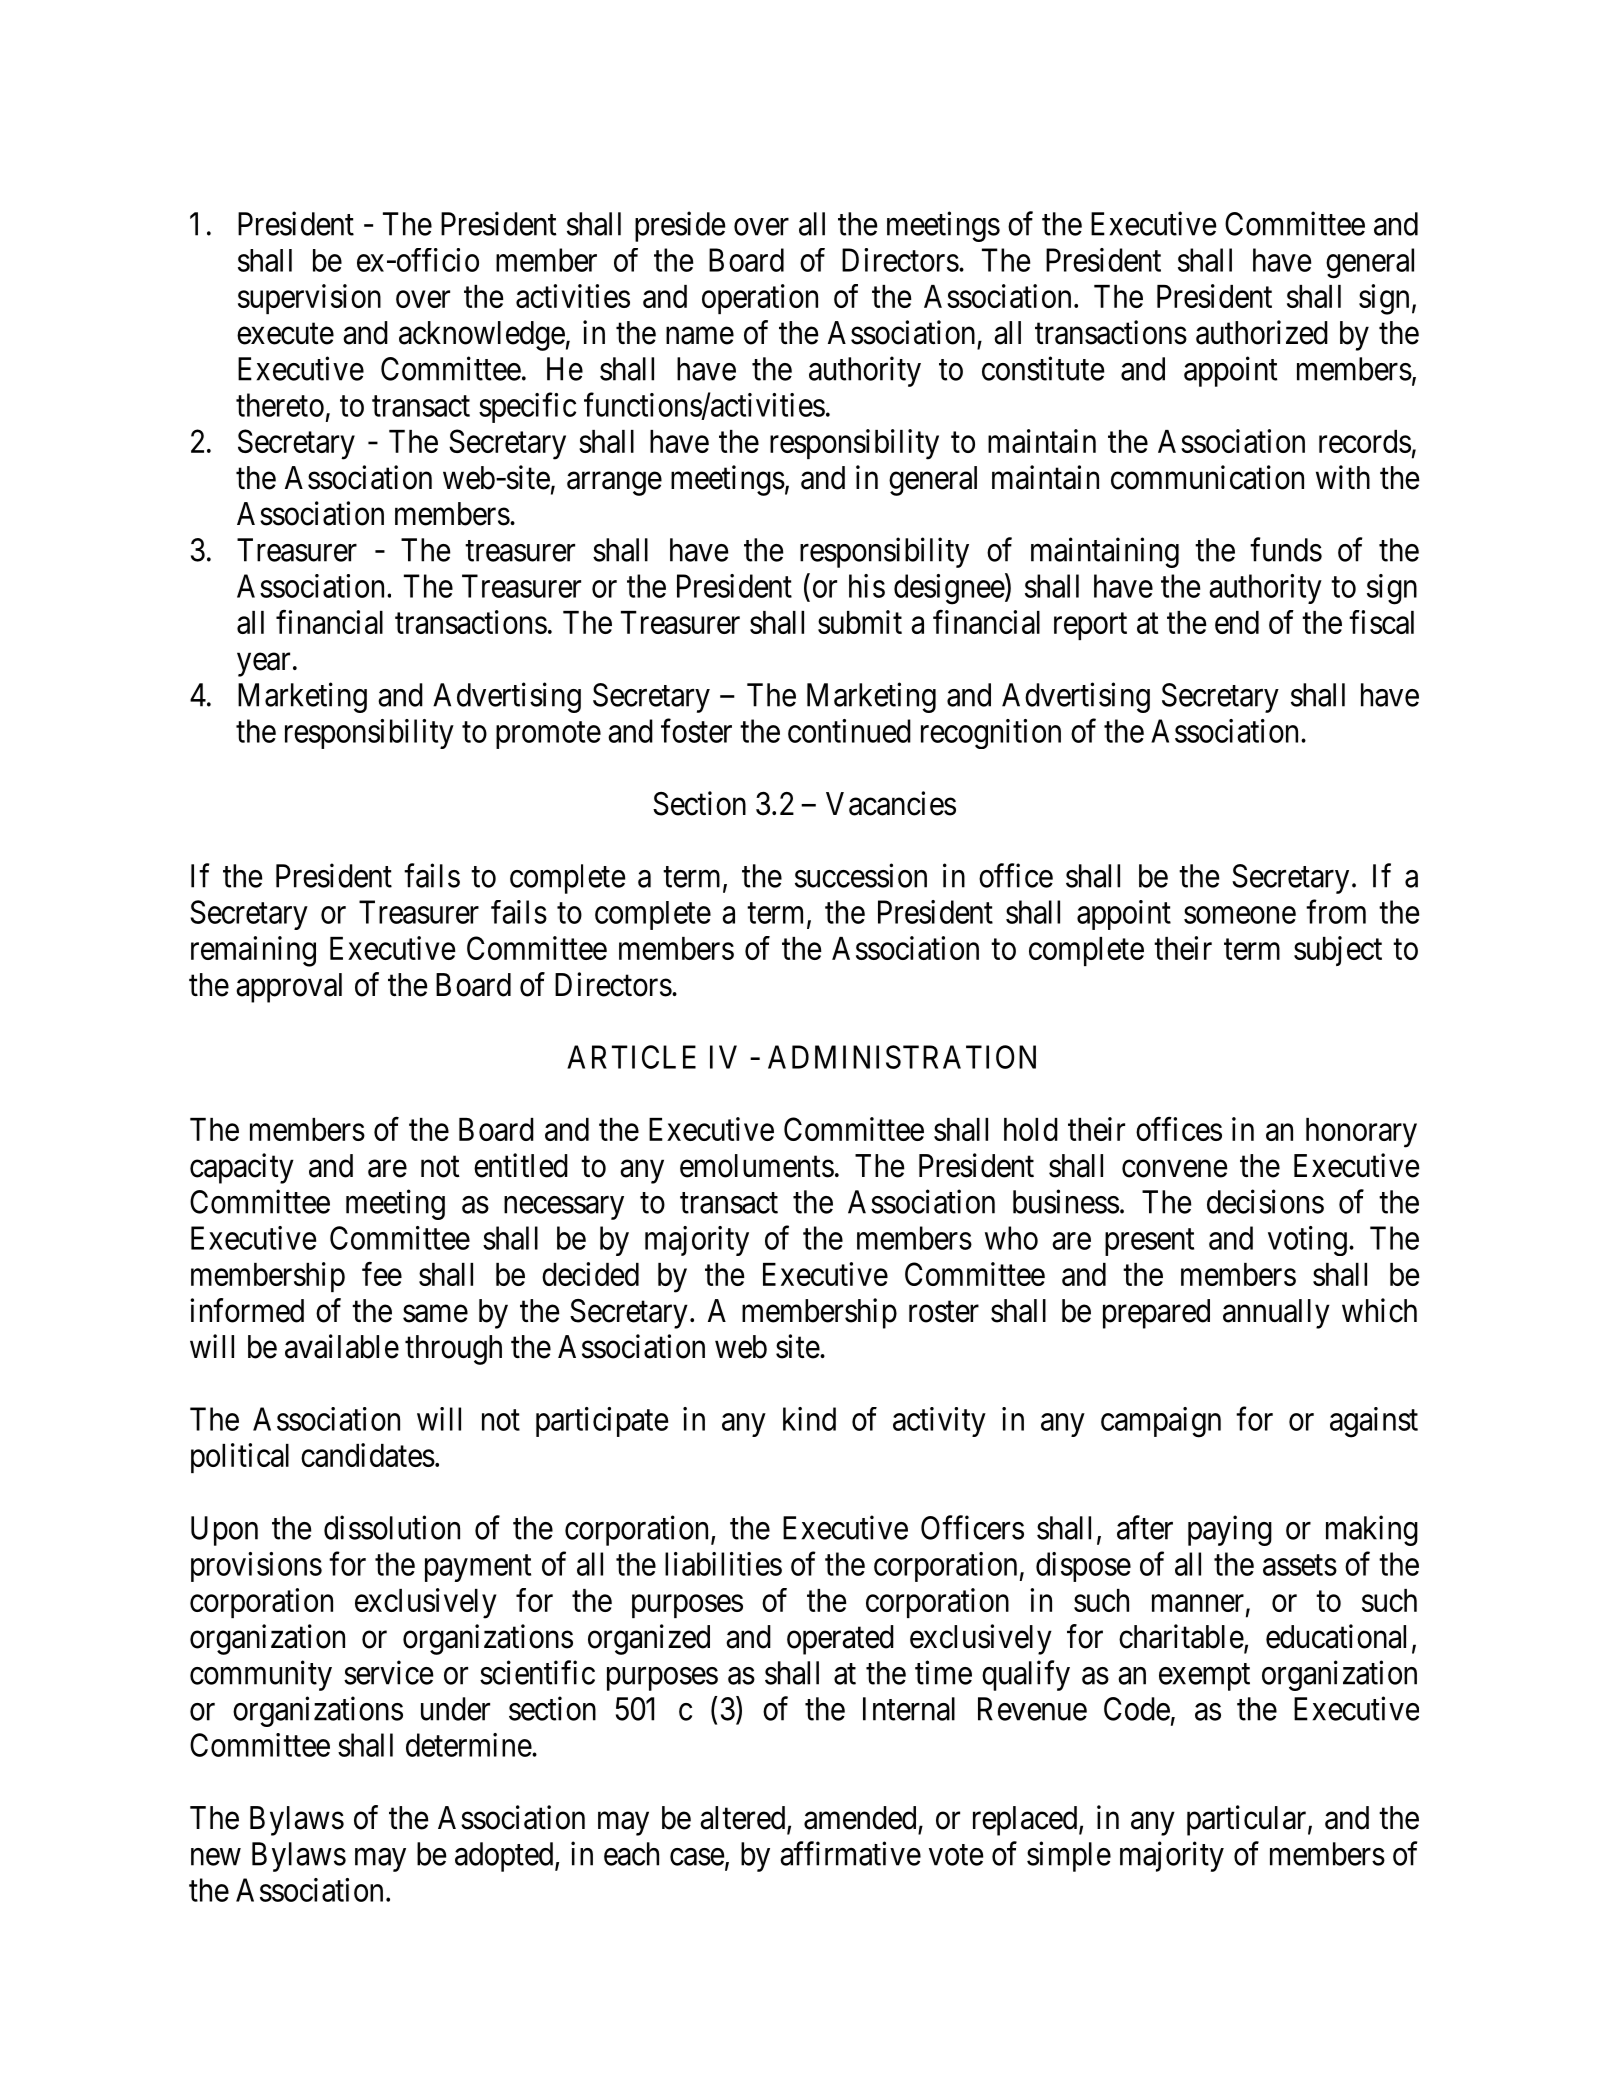  What do you see at coordinates (289, 988) in the screenshot?
I see `approval` at bounding box center [289, 988].
